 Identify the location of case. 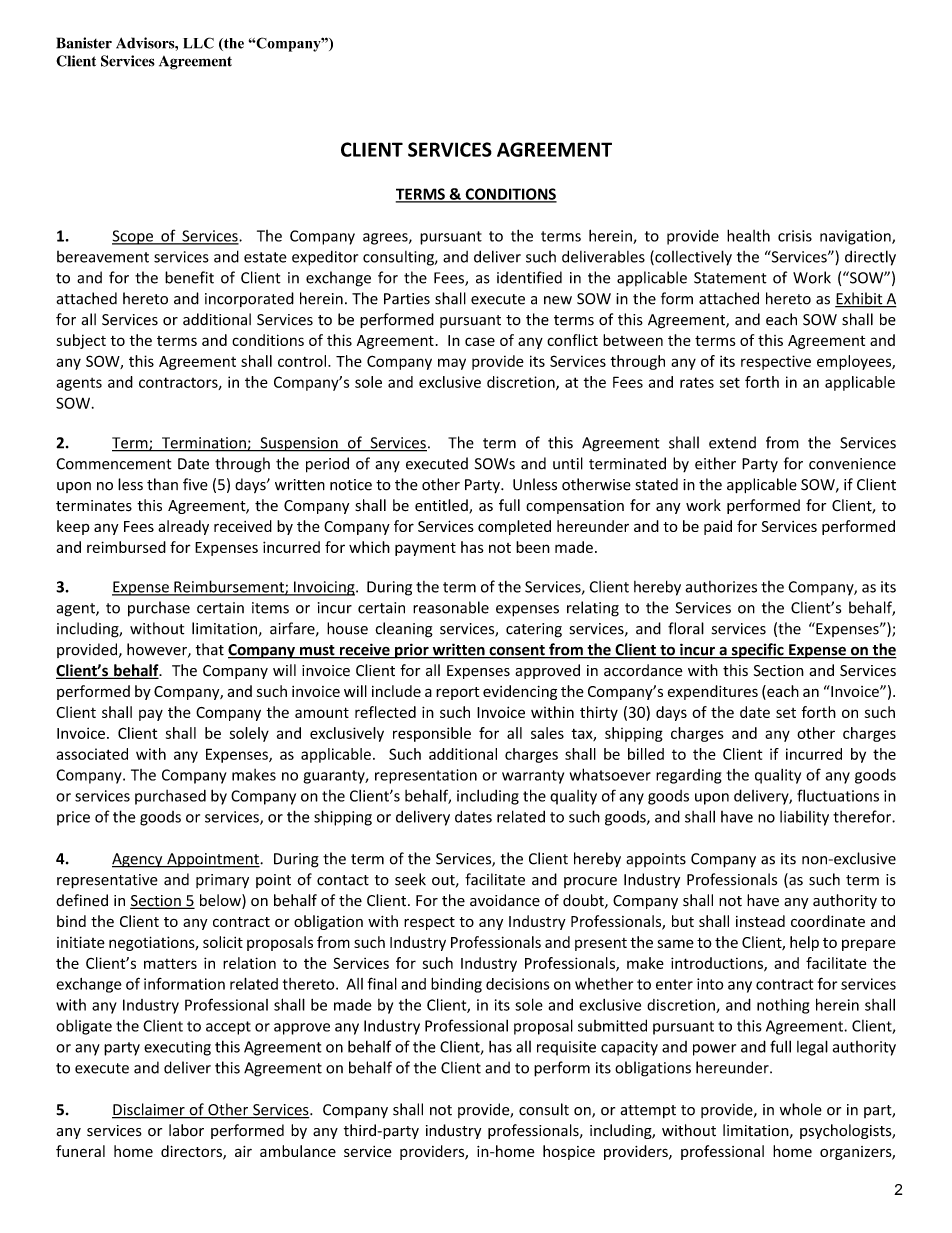
(480, 341).
